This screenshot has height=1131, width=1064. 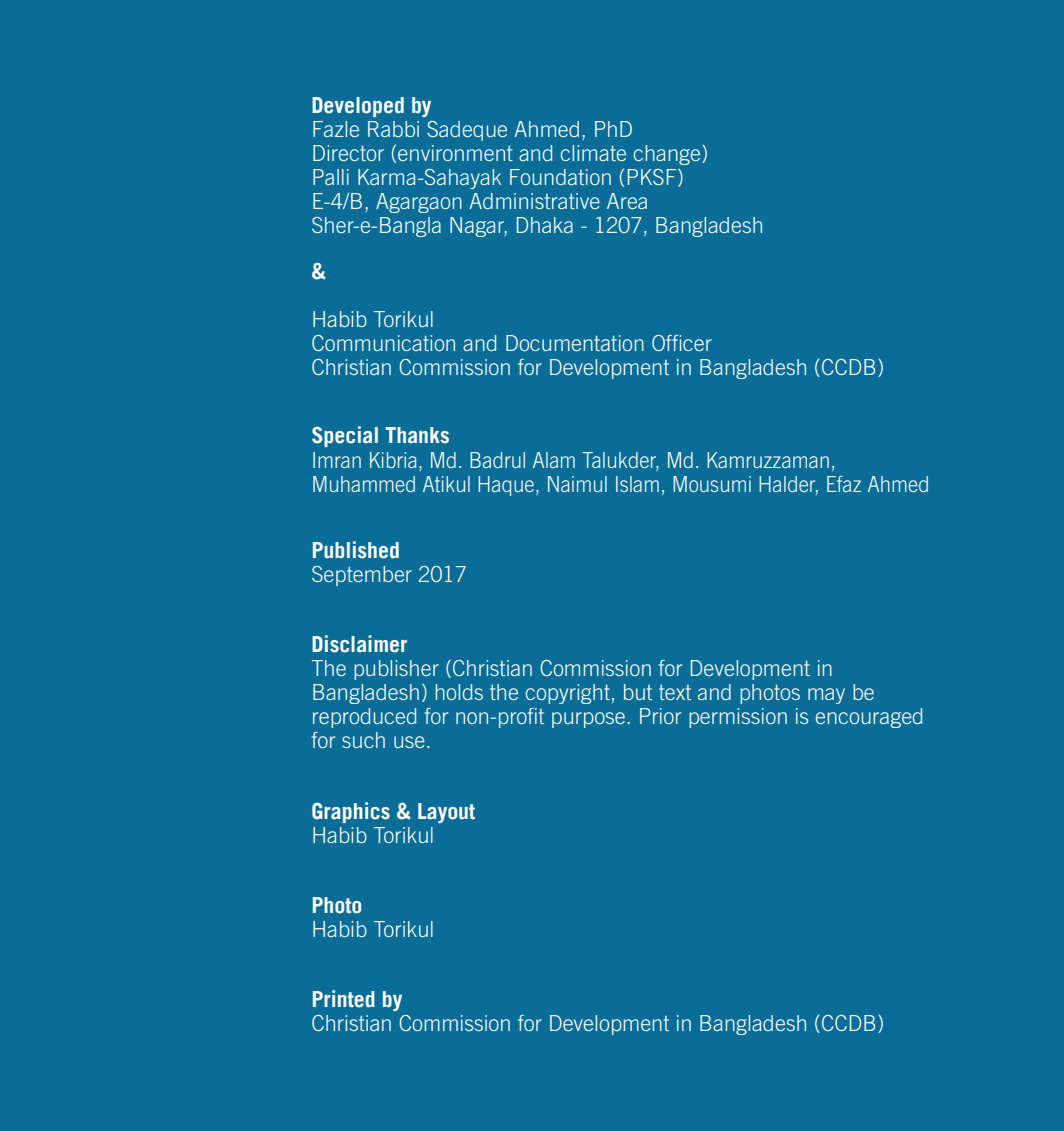 I want to click on Documentation, so click(x=575, y=343).
